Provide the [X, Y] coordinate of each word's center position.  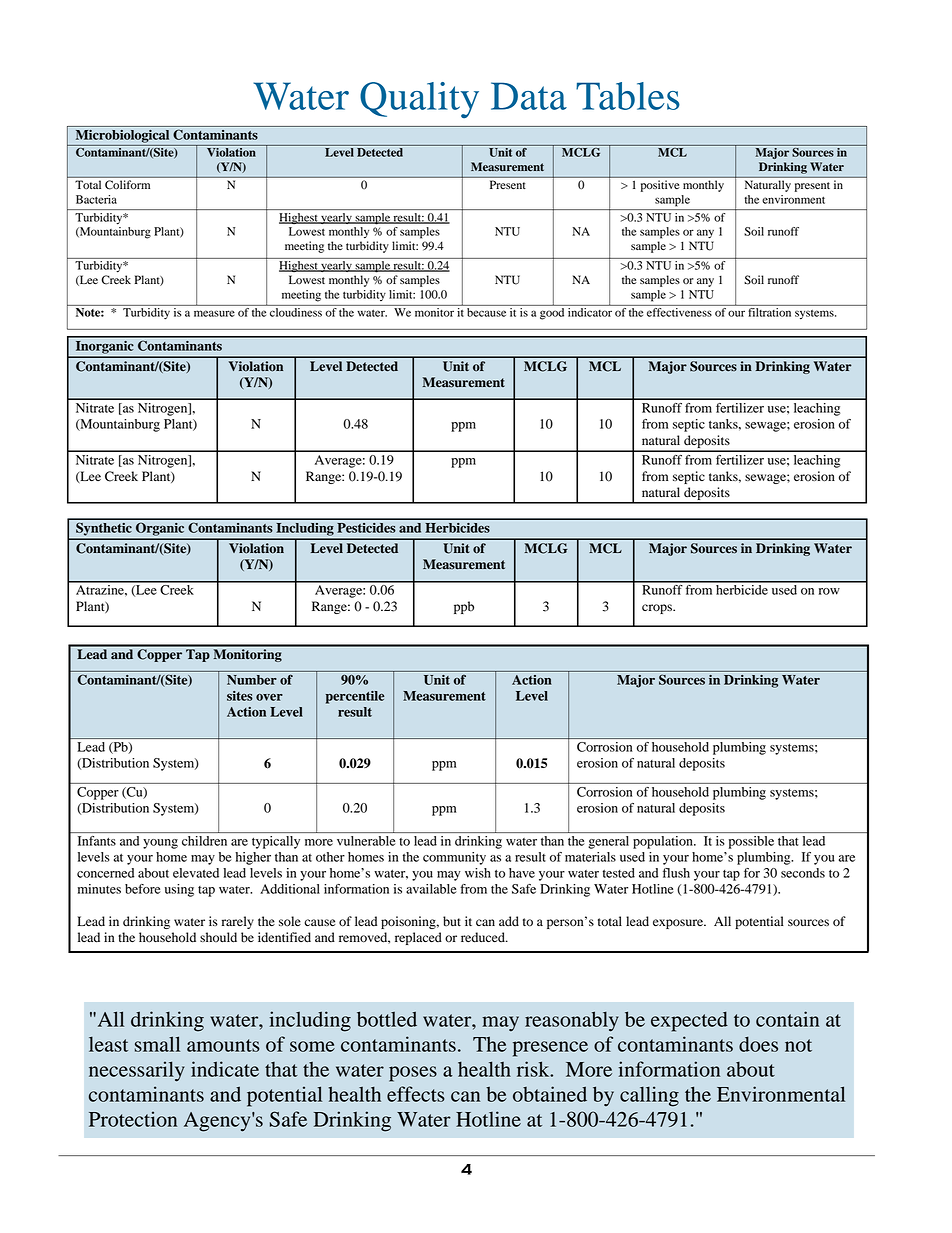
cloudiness [296, 312]
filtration [770, 312]
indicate [225, 1069]
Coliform [127, 184]
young [160, 844]
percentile [355, 697]
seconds [803, 873]
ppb [464, 607]
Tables [628, 96]
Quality [419, 100]
